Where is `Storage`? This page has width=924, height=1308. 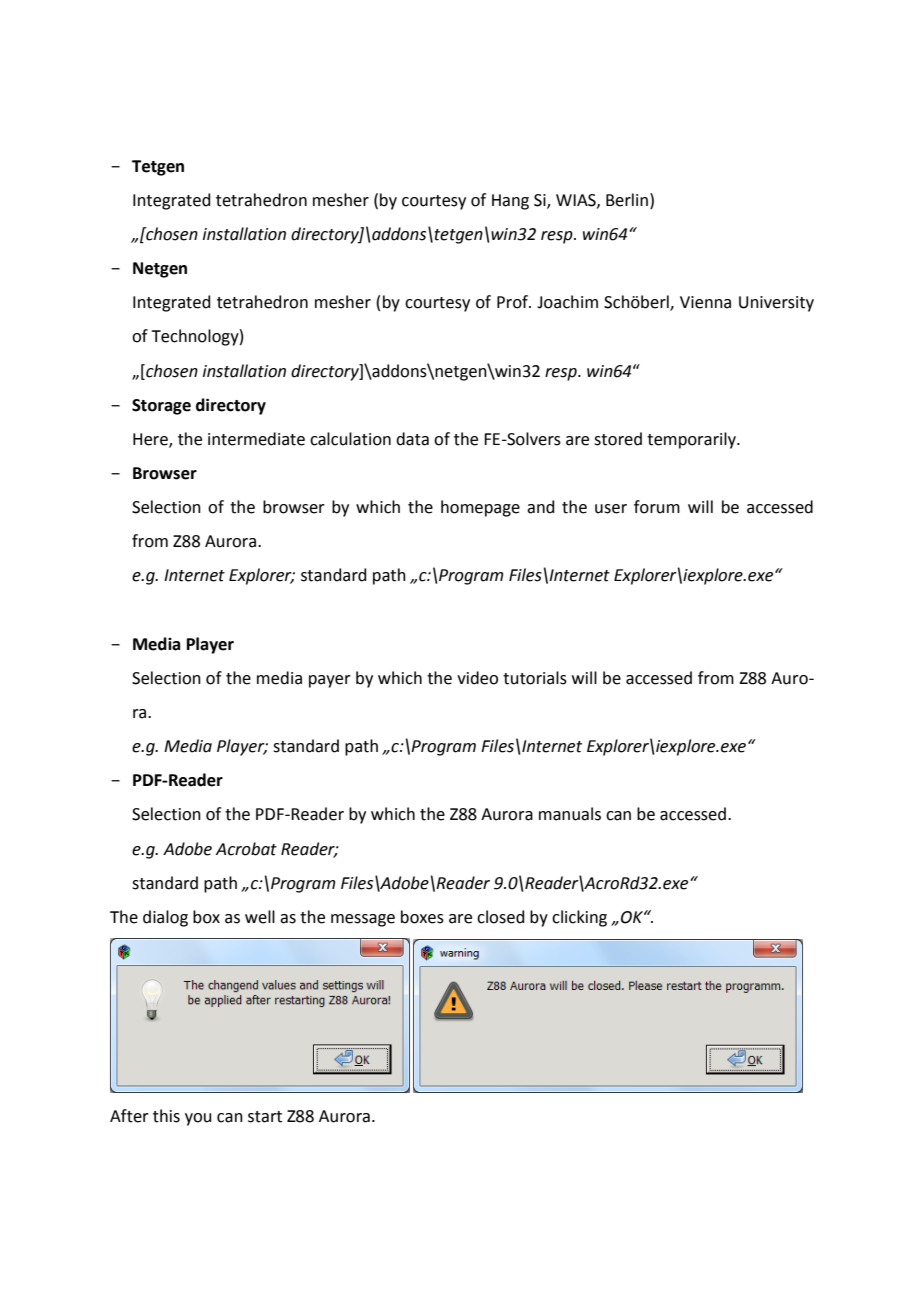 Storage is located at coordinates (161, 407).
